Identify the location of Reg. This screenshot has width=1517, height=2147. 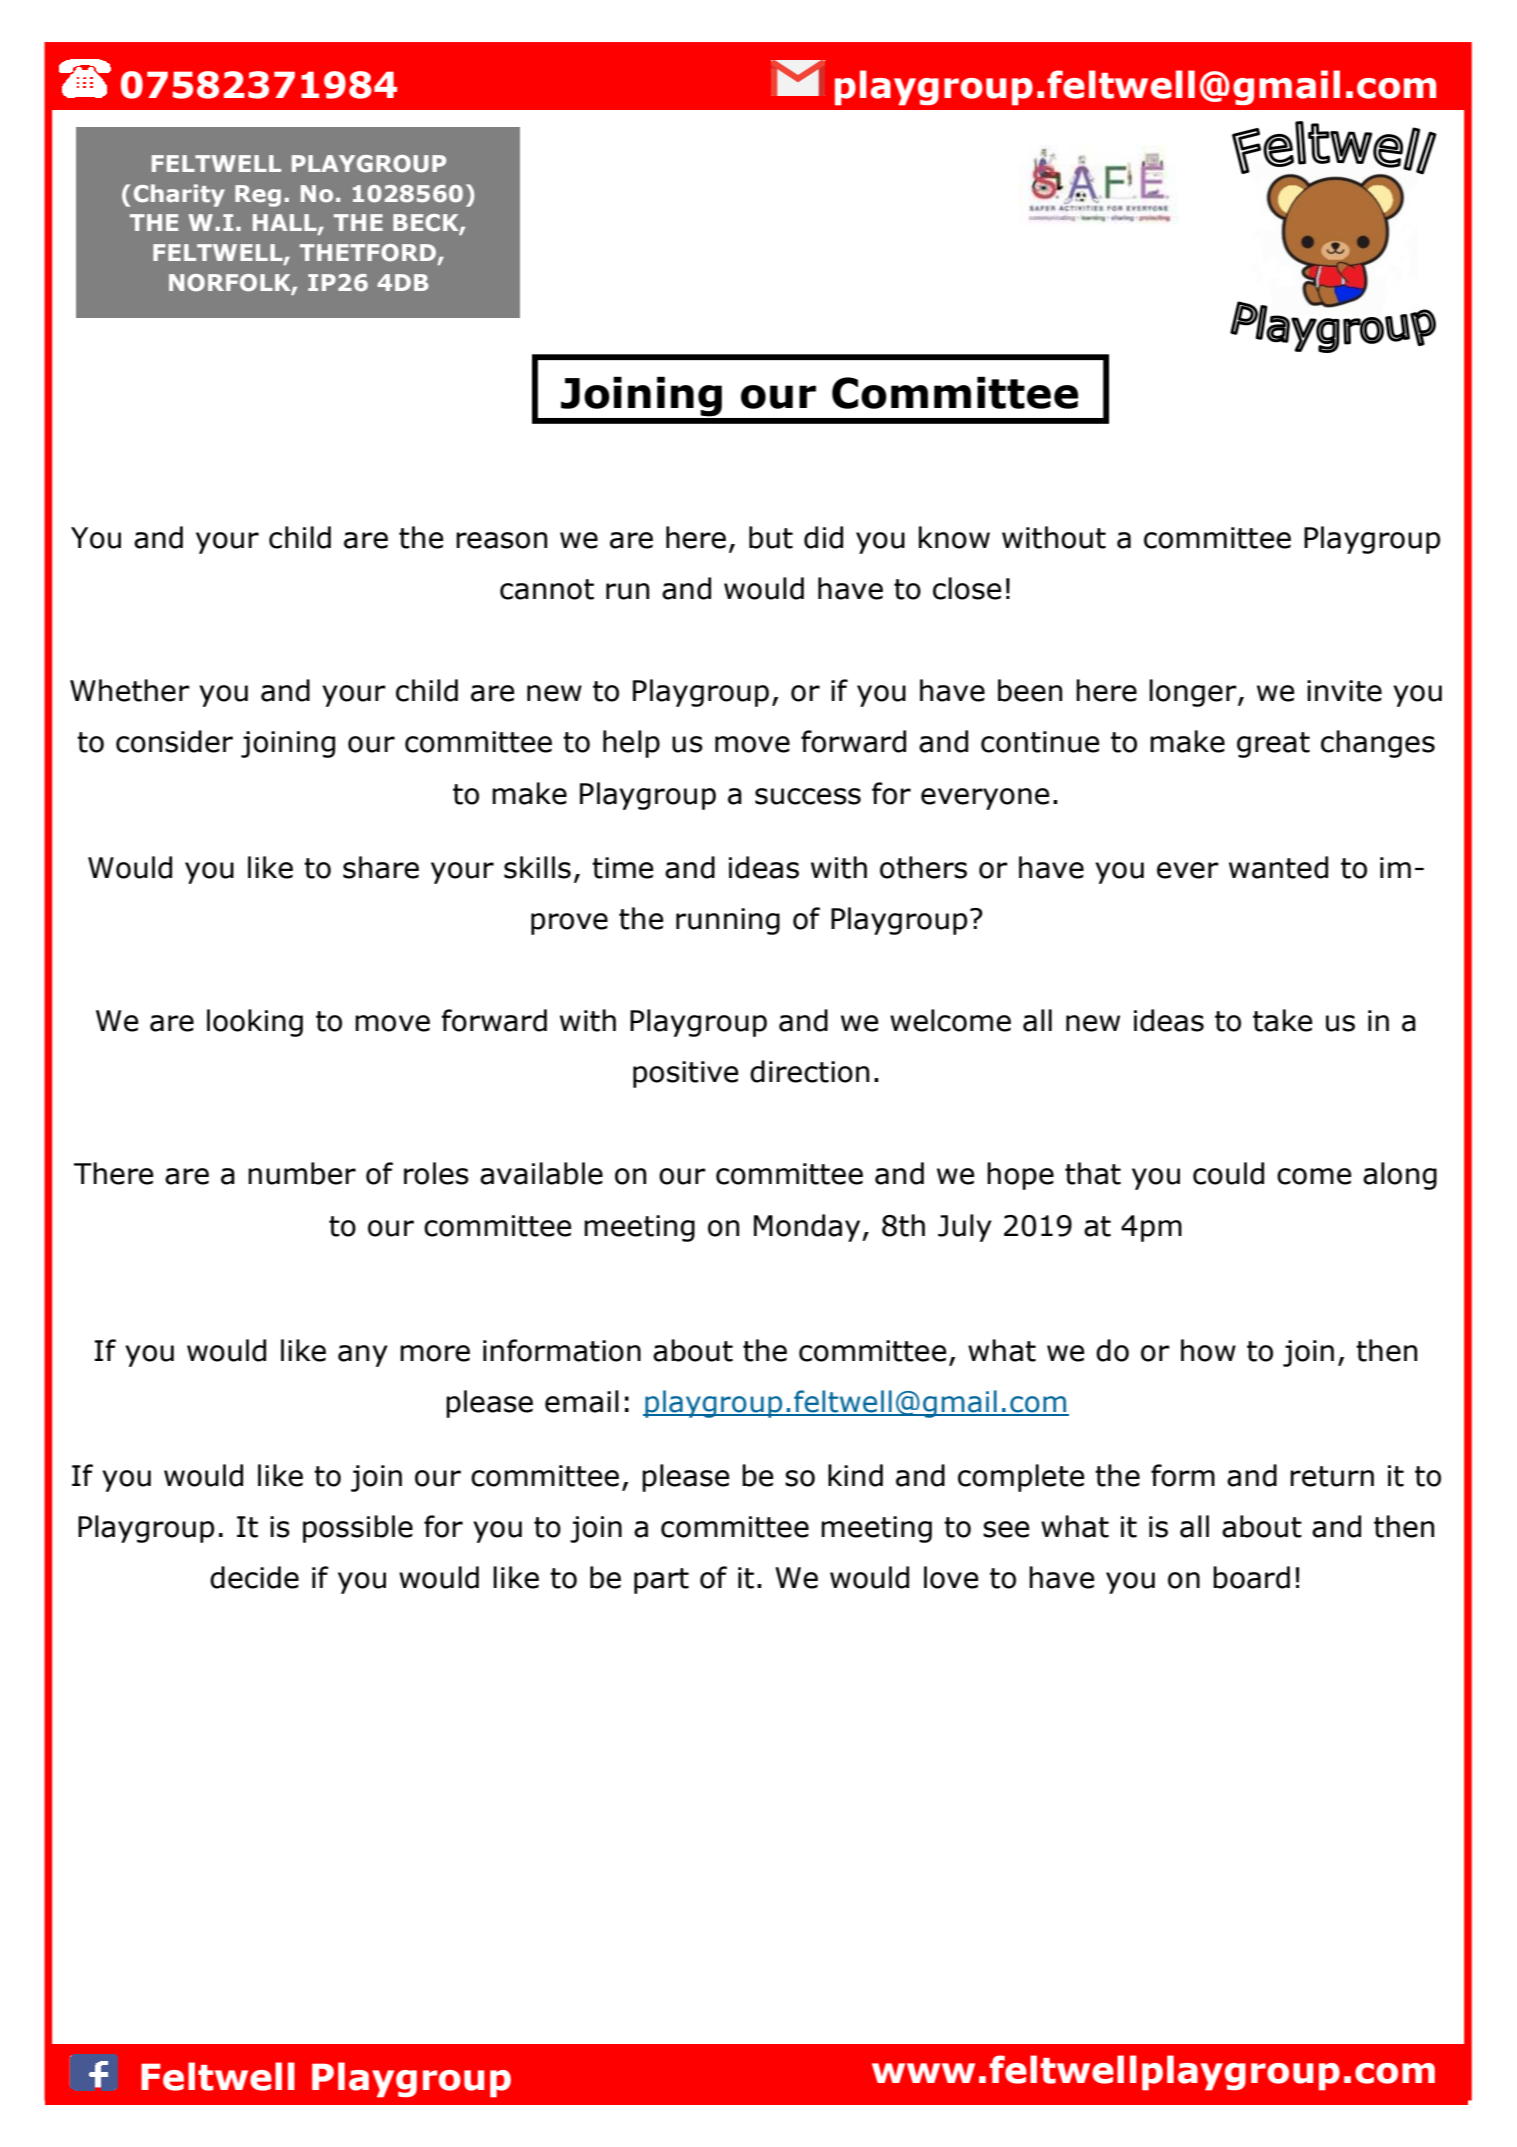
(258, 196).
